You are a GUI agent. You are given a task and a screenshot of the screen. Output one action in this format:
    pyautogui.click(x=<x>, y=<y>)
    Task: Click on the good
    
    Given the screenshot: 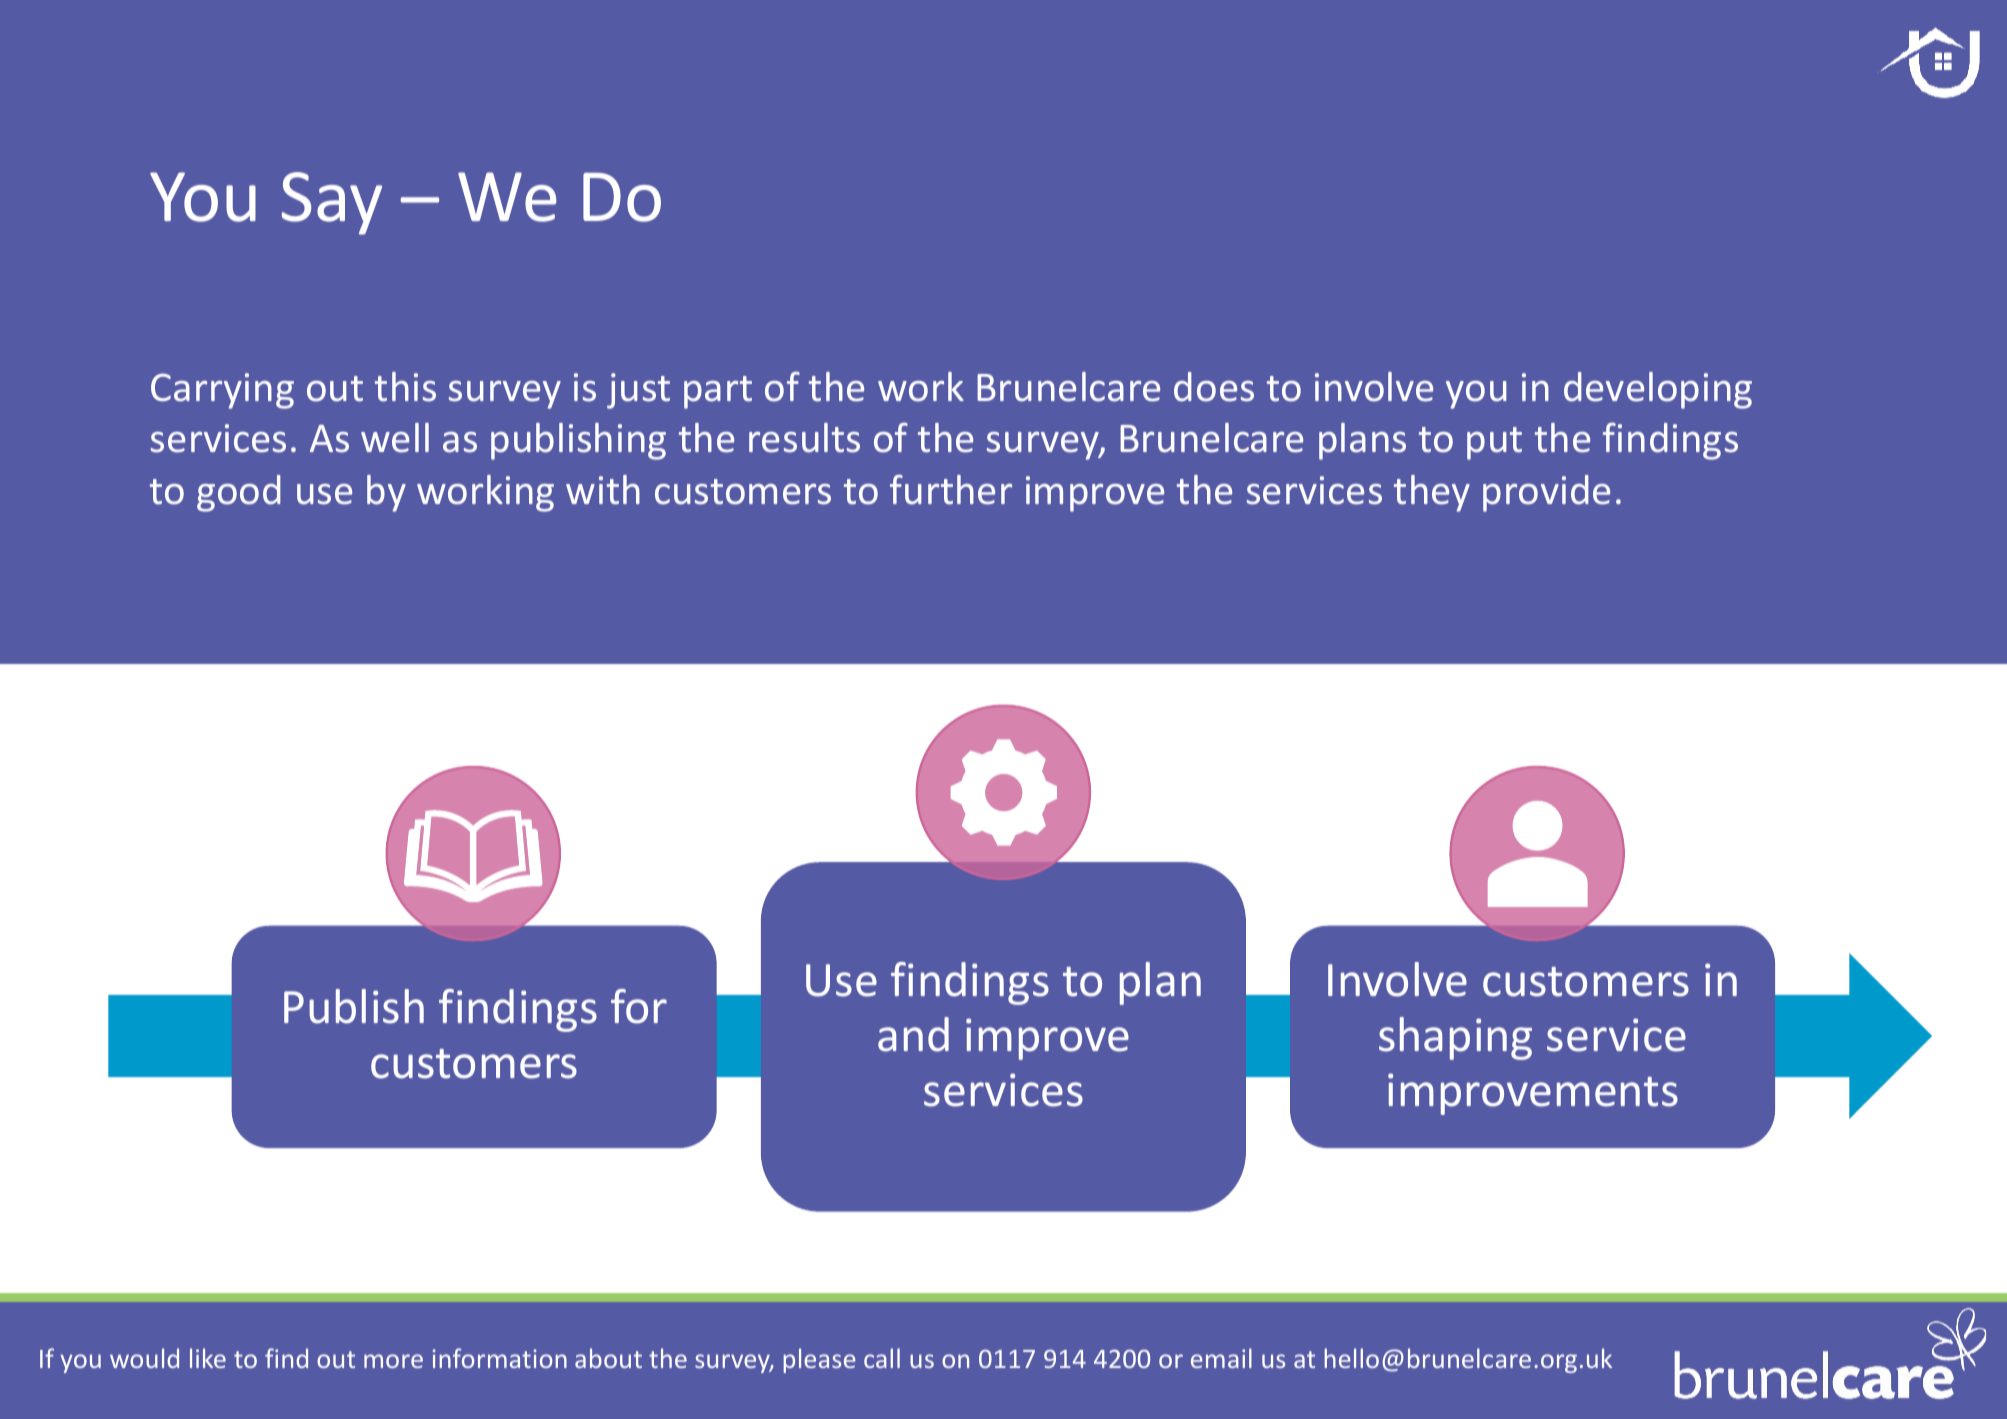 What is the action you would take?
    pyautogui.click(x=239, y=493)
